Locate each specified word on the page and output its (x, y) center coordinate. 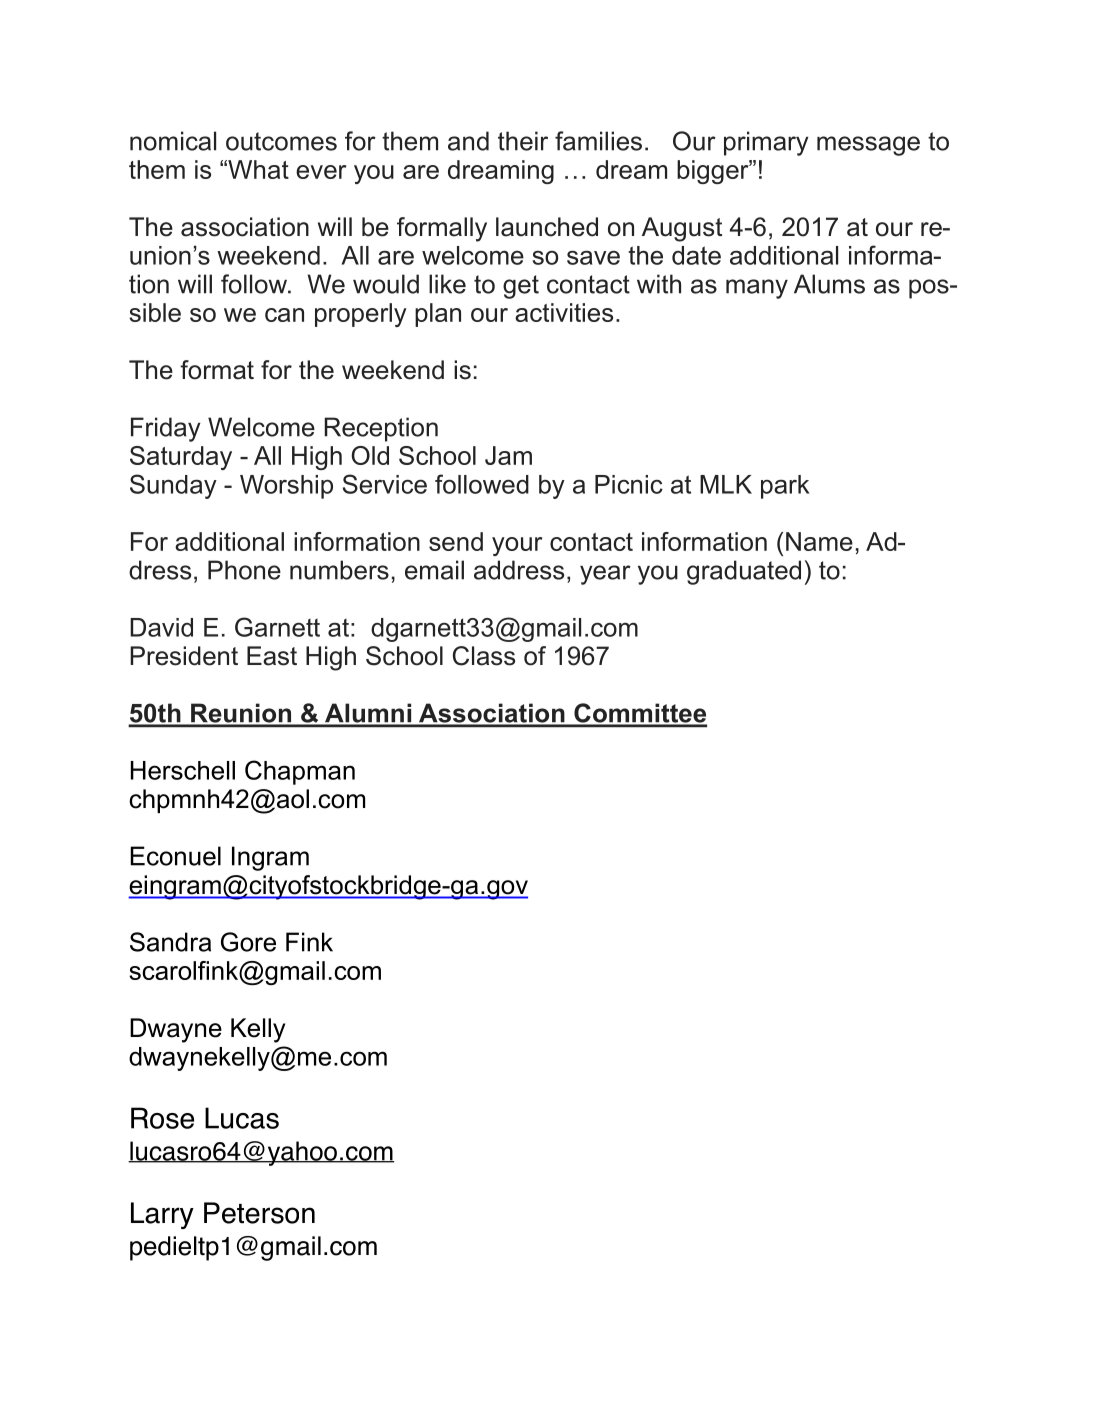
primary (766, 143)
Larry (162, 1215)
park (785, 487)
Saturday (181, 458)
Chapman (300, 772)
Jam (508, 455)
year (605, 575)
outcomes (281, 141)
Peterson (259, 1213)
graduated (744, 572)
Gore (248, 942)
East (272, 656)
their (523, 141)
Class (484, 656)
